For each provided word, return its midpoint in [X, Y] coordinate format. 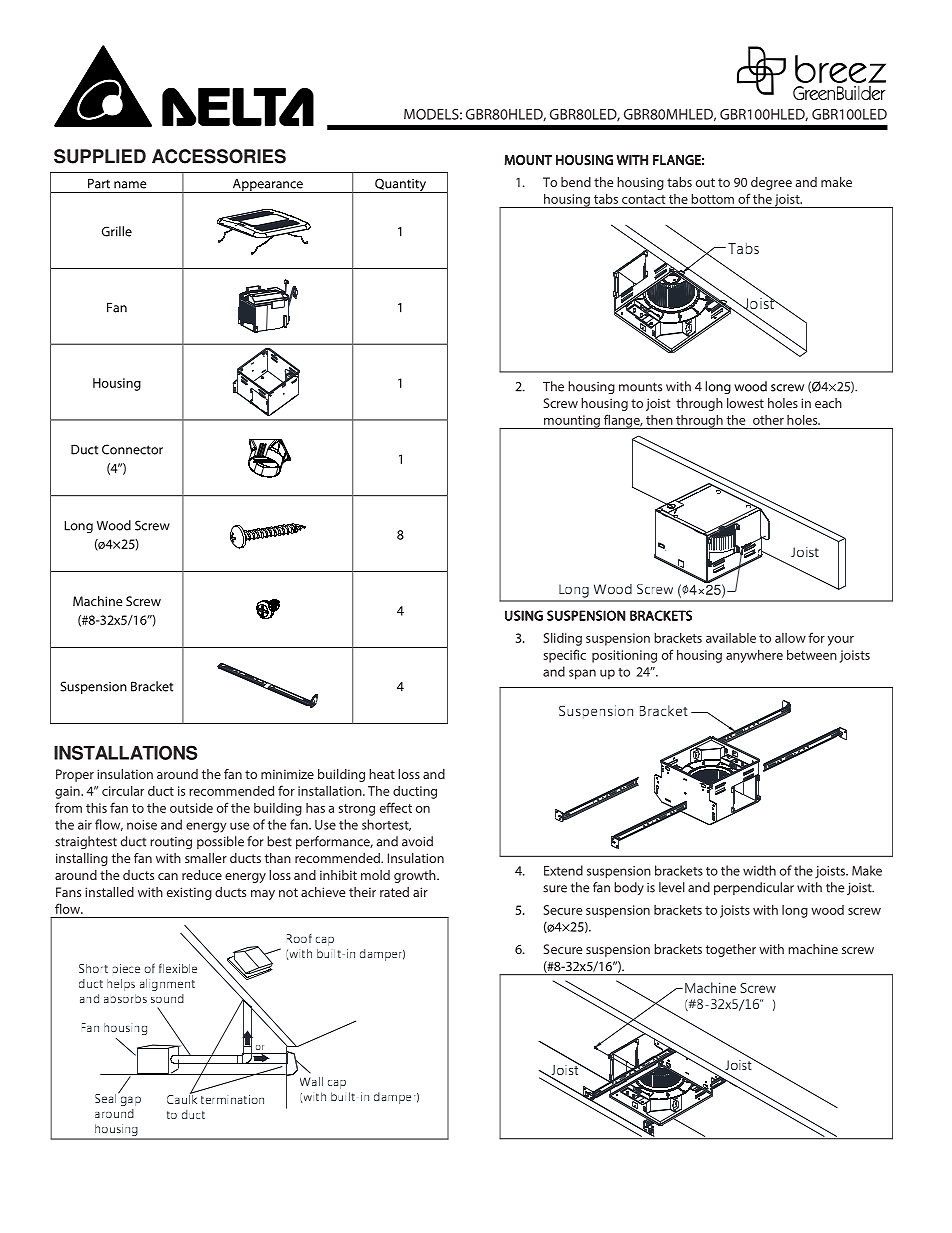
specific [565, 656]
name [130, 185]
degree [771, 183]
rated [394, 892]
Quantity [400, 185]
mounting [571, 422]
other [768, 420]
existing [189, 893]
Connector [132, 449]
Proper [75, 775]
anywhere [754, 656]
